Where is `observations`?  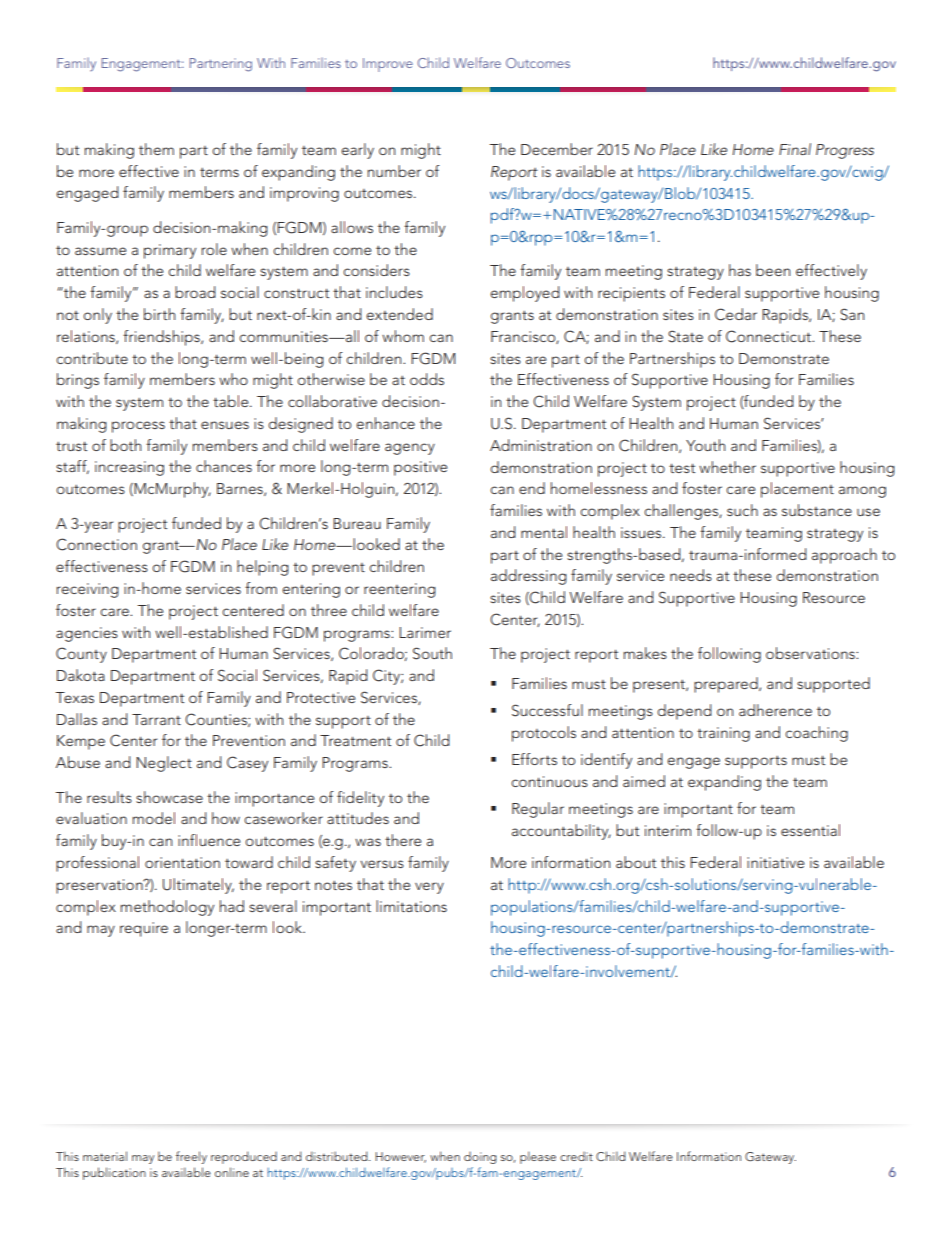 observations is located at coordinates (811, 653).
